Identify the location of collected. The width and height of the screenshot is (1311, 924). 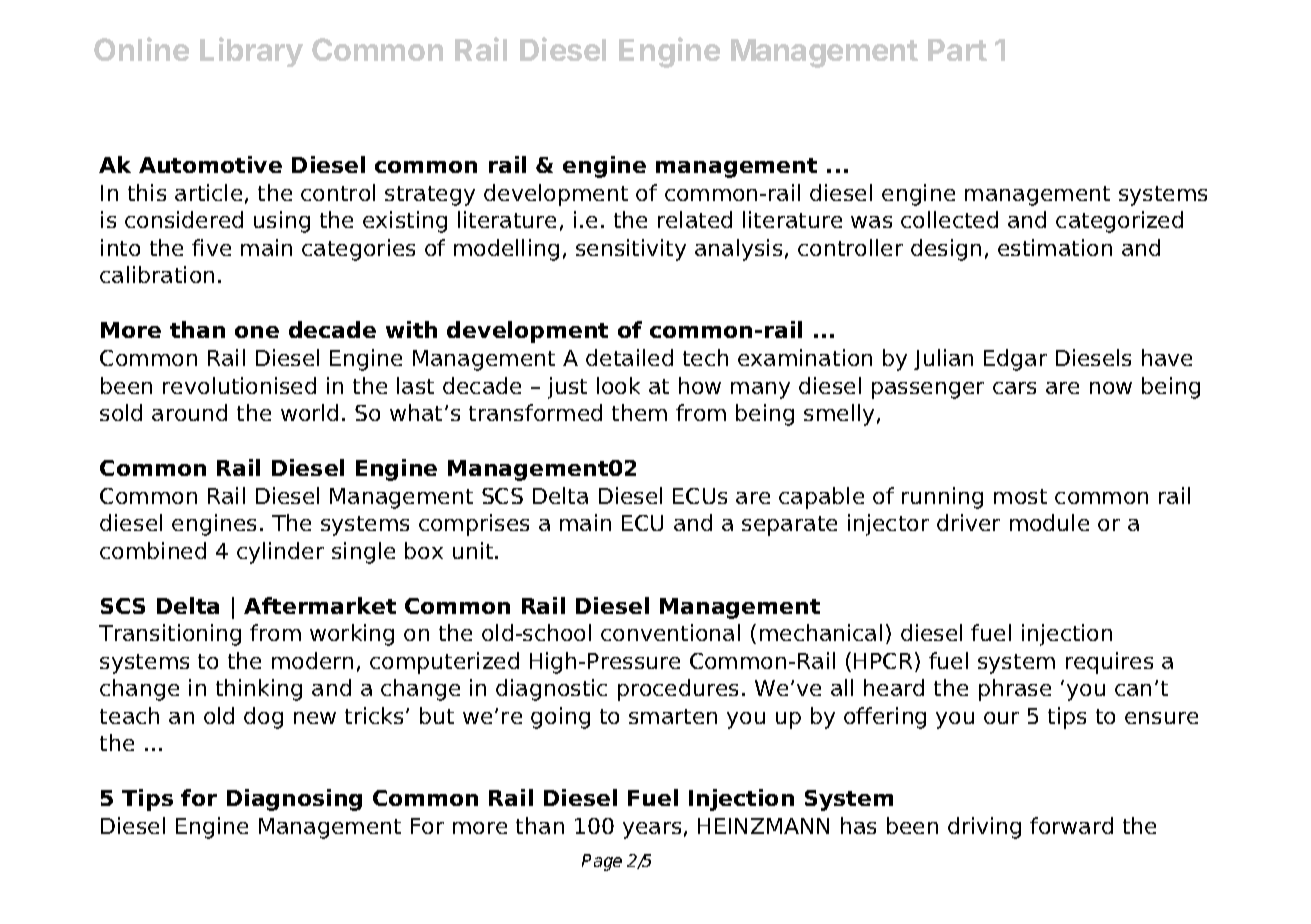
(949, 219).
